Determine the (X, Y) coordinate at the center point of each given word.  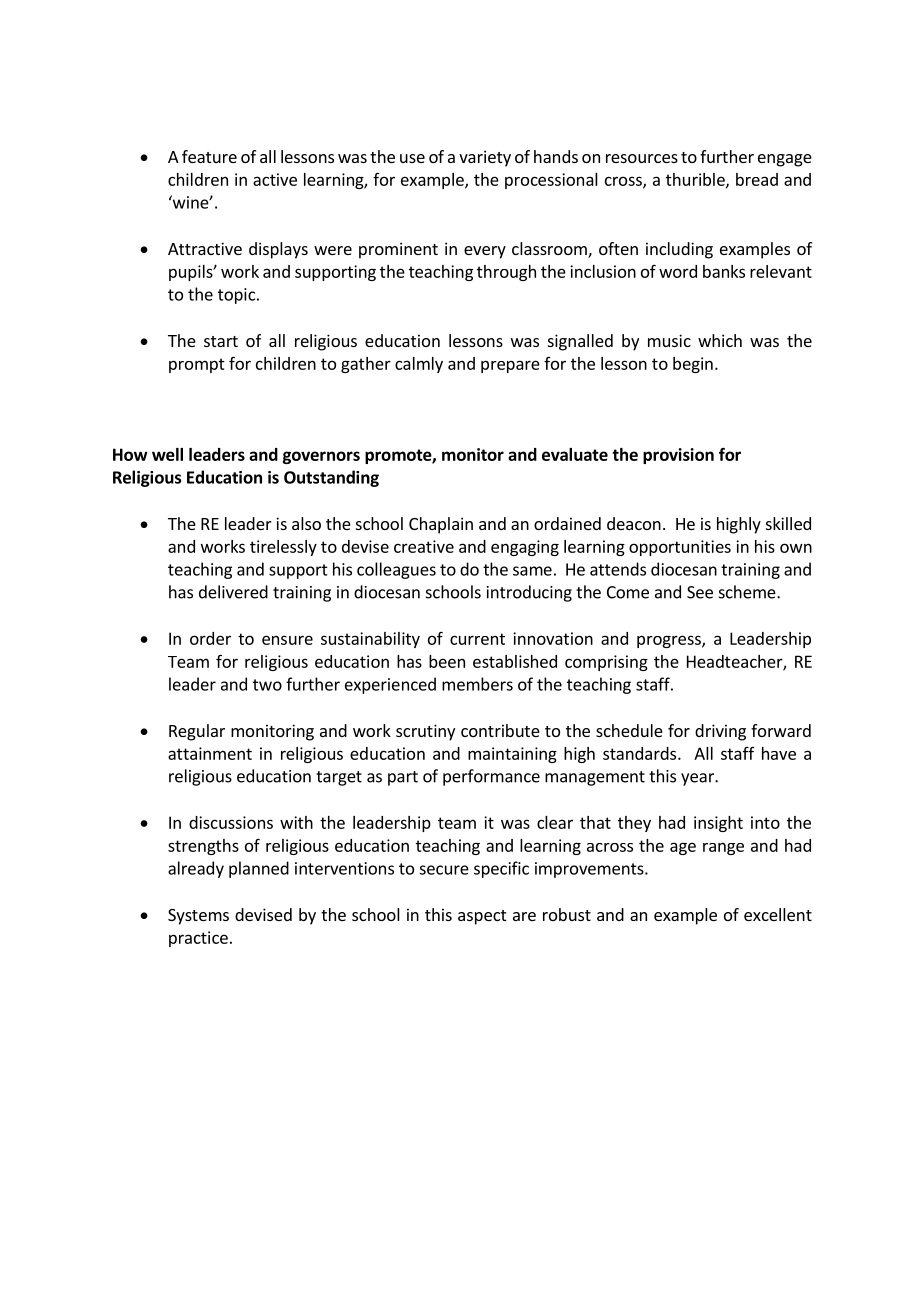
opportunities (680, 548)
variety (485, 158)
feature (209, 156)
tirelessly (283, 548)
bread (757, 179)
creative (424, 546)
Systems (198, 917)
